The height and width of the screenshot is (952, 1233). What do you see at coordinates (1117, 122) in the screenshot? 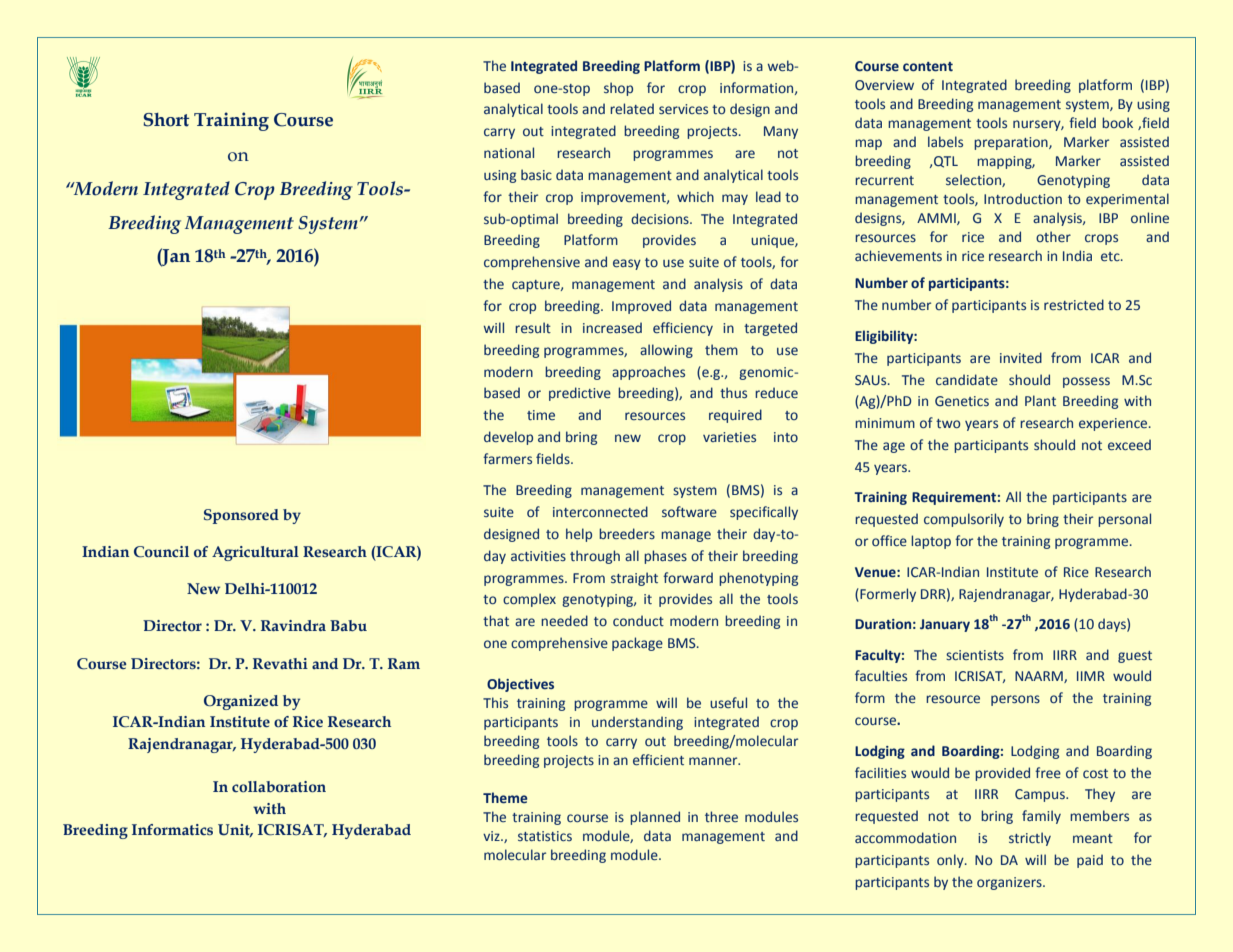
I see `book` at bounding box center [1117, 122].
